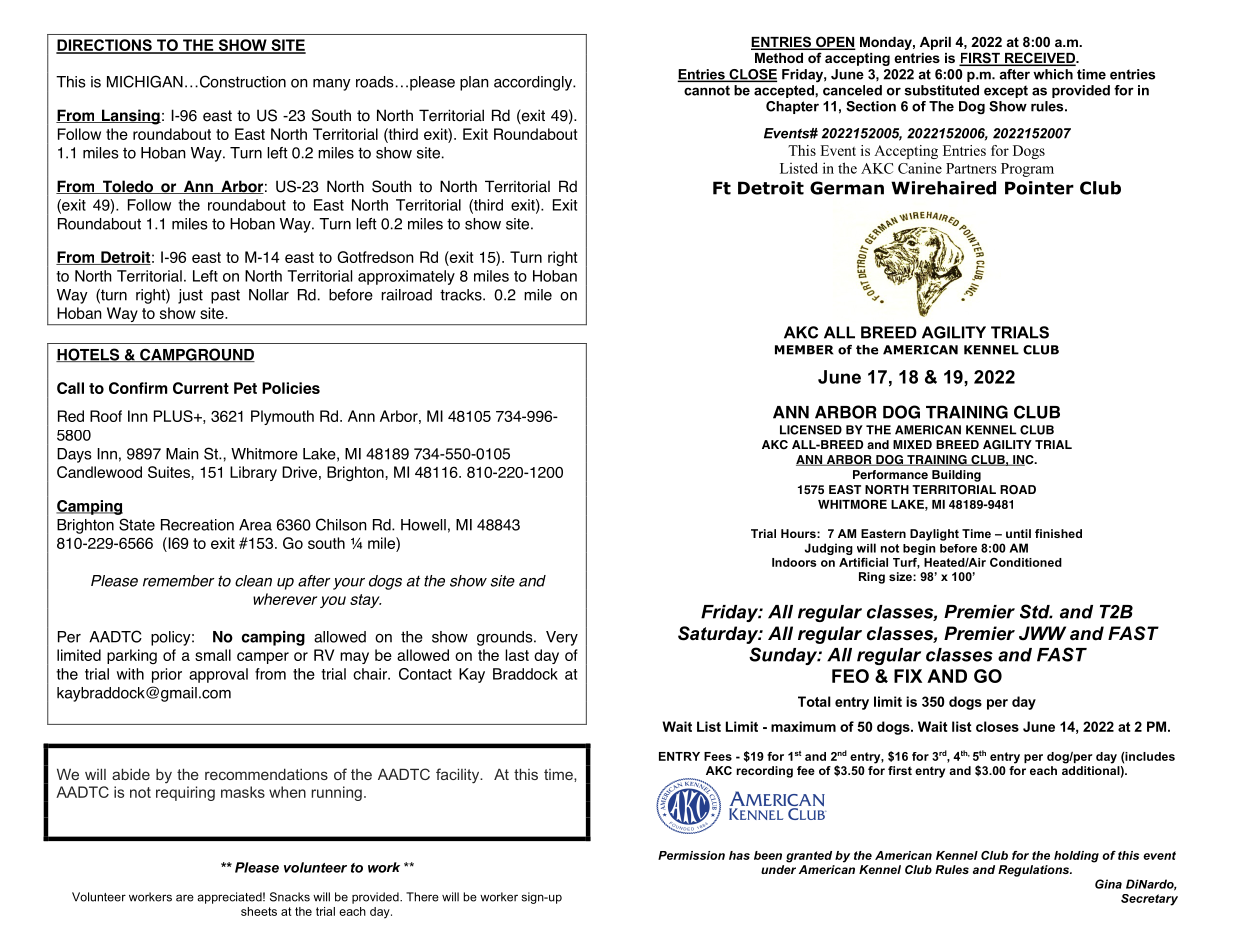  I want to click on DIRECTIONS, so click(105, 46).
